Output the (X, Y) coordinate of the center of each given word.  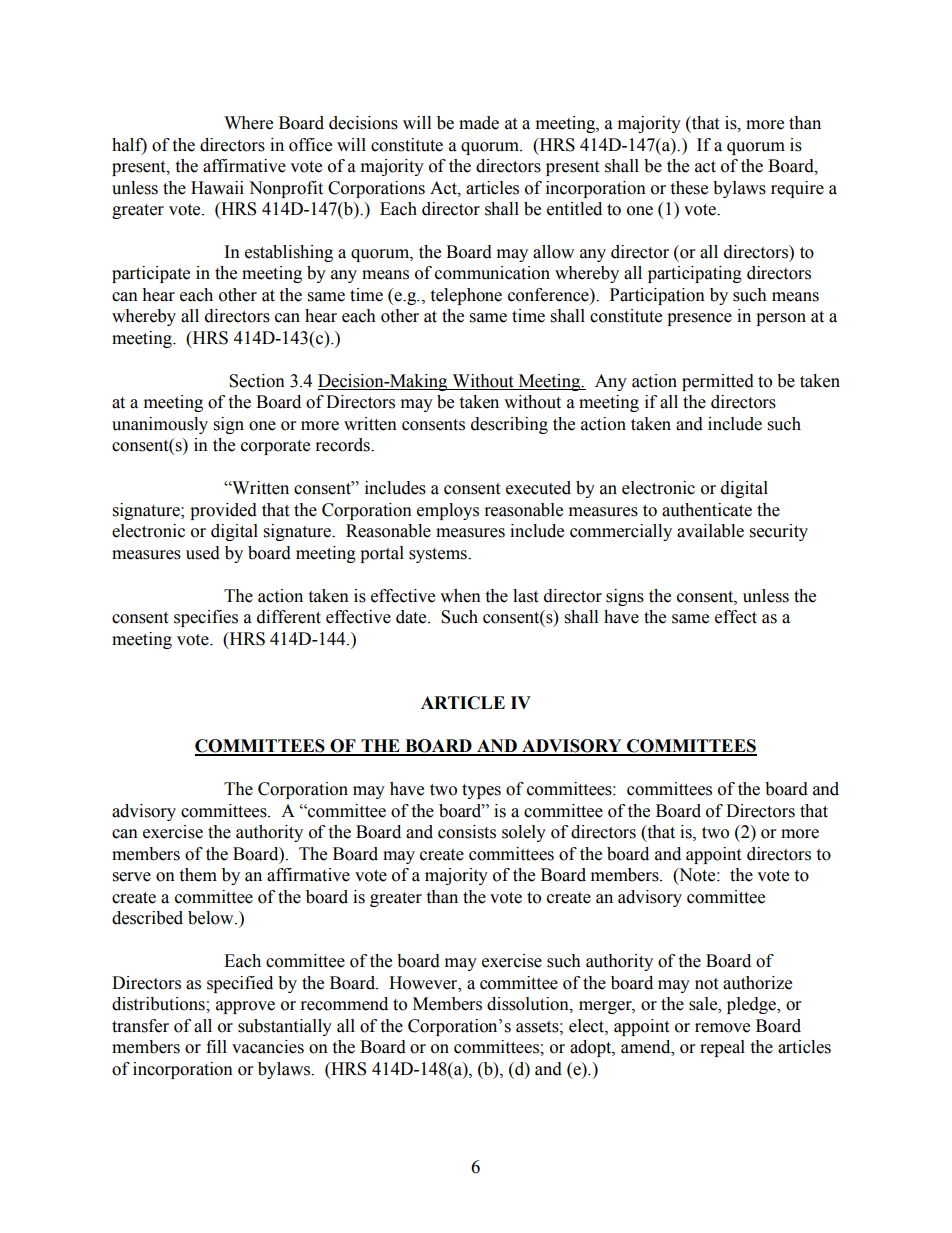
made (479, 123)
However (424, 983)
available (710, 531)
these (689, 188)
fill (216, 1046)
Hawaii (217, 188)
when (460, 596)
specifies (206, 618)
